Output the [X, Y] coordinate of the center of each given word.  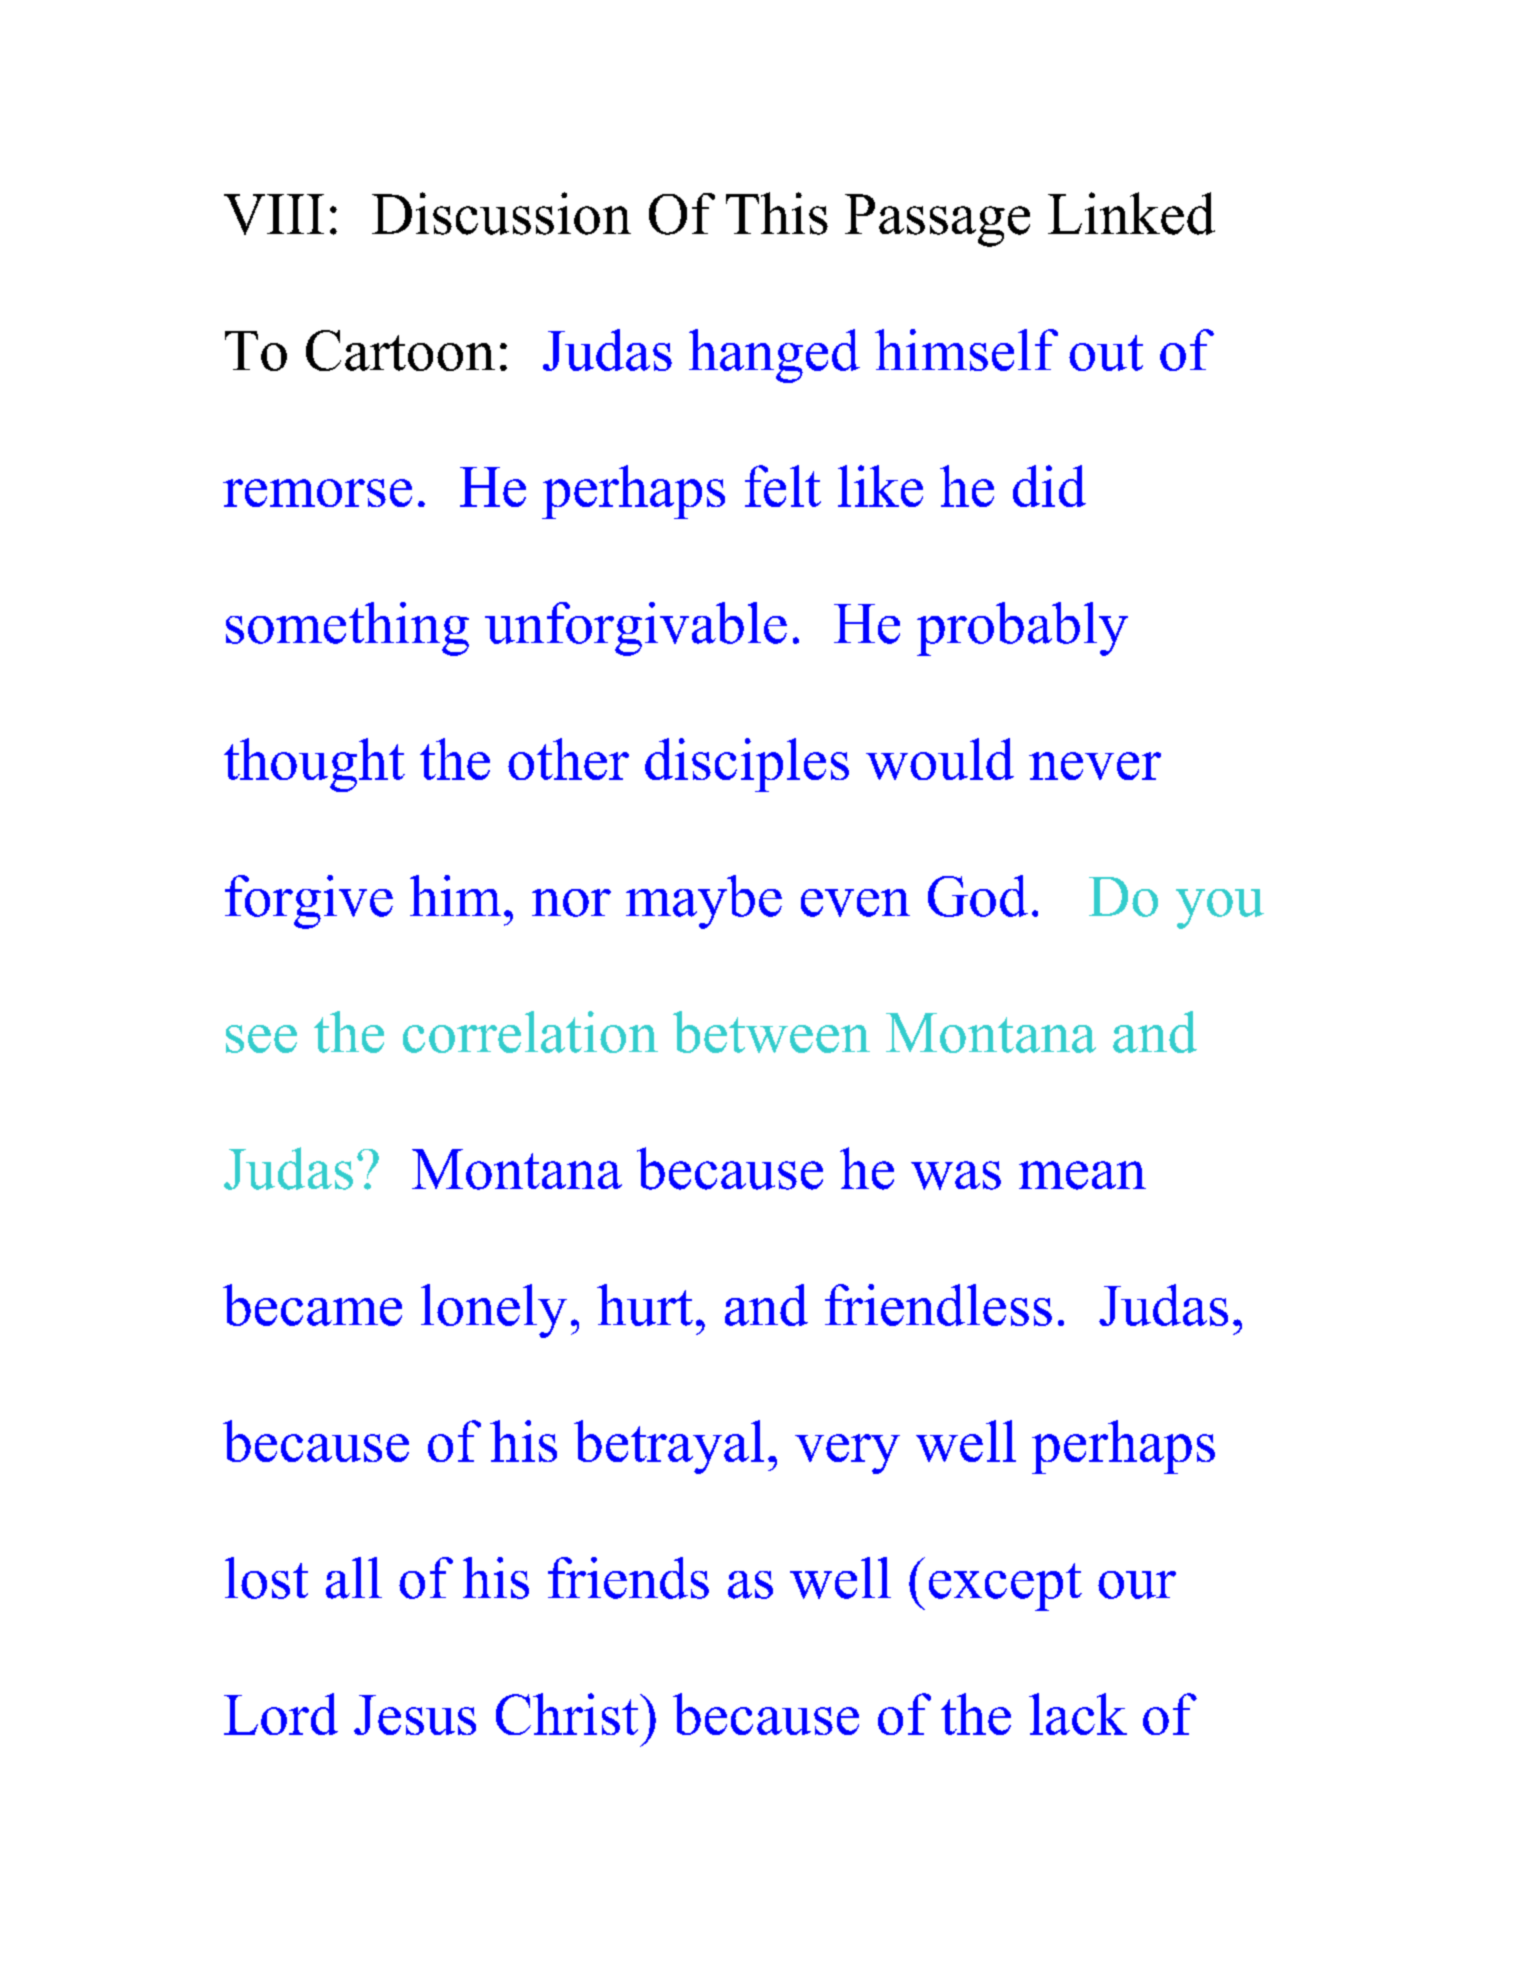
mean [1082, 1175]
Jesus [415, 1715]
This [777, 213]
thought [314, 765]
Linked [1131, 213]
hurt [645, 1305]
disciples [747, 765]
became [312, 1305]
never [1095, 766]
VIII [274, 214]
